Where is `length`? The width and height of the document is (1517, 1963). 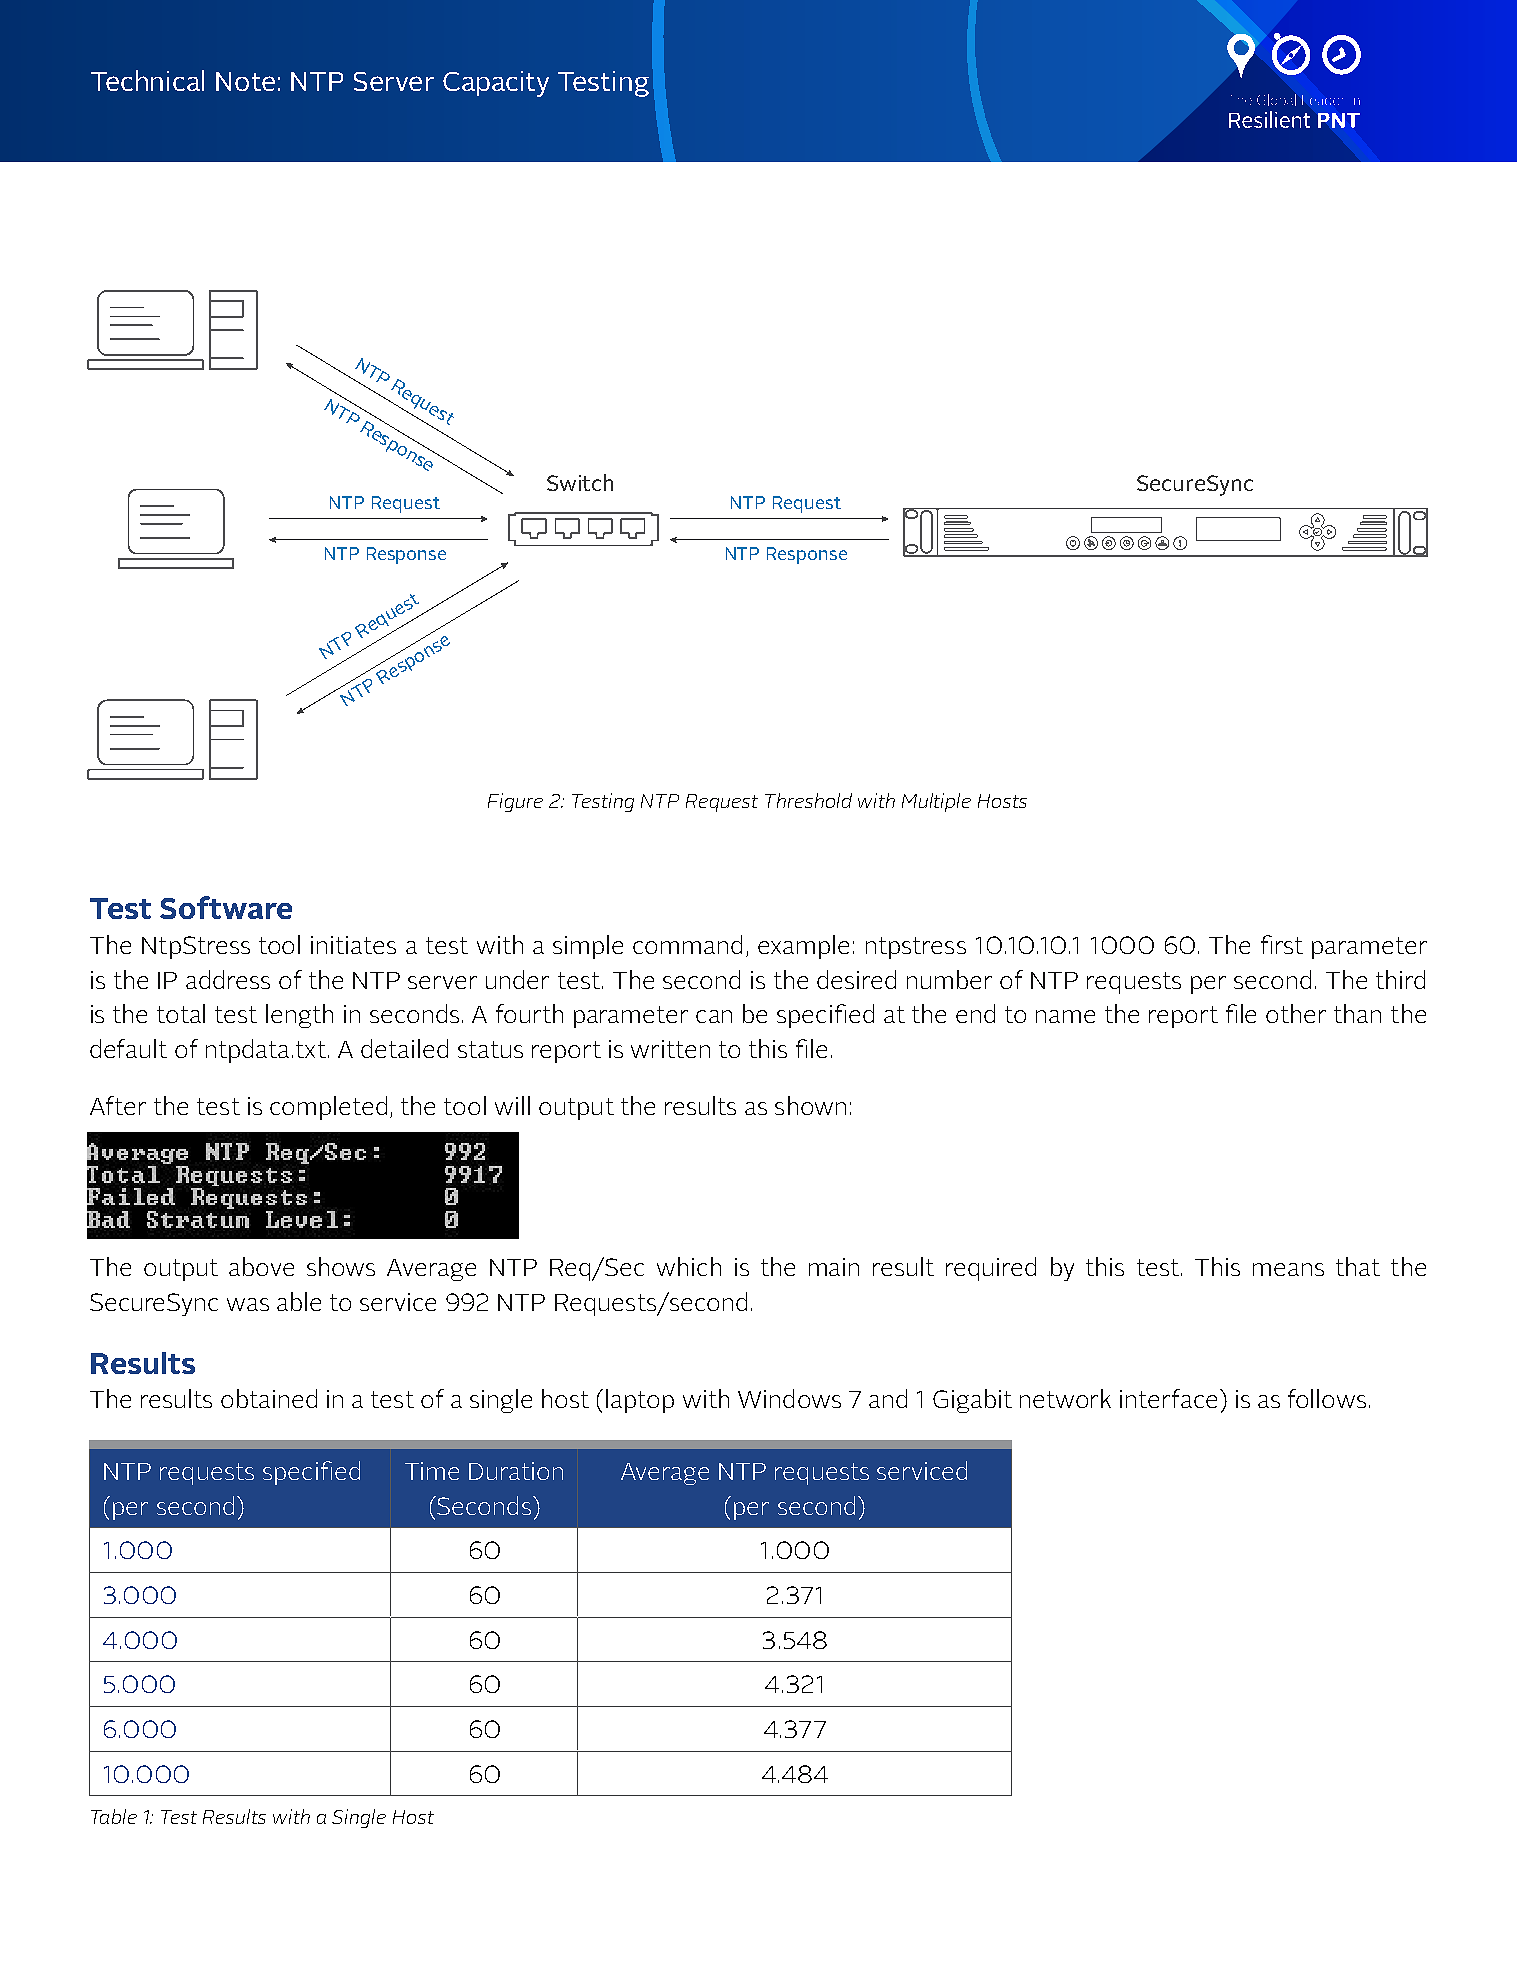 length is located at coordinates (299, 1016).
